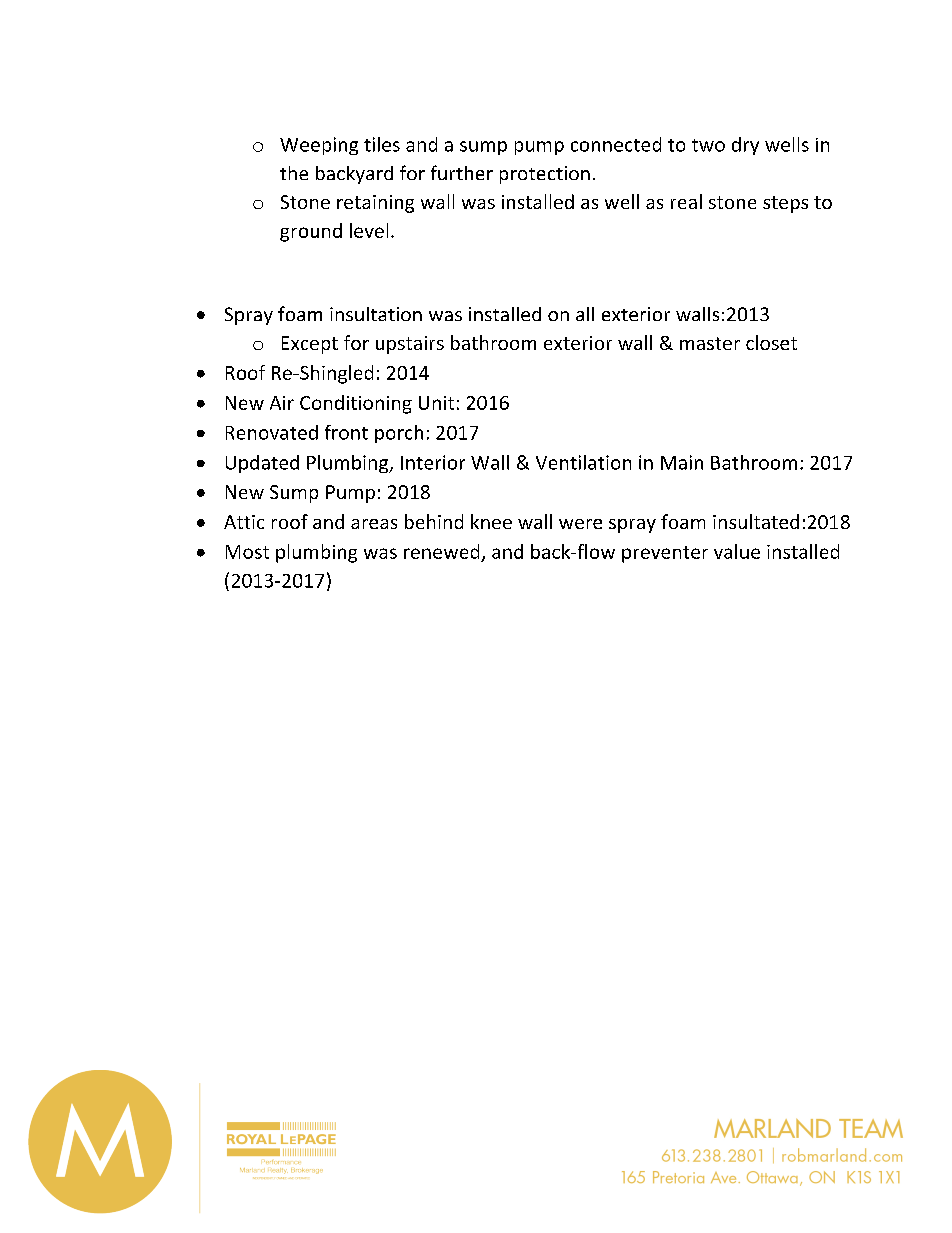  Describe the element at coordinates (737, 551) in the screenshot. I see `value` at that location.
